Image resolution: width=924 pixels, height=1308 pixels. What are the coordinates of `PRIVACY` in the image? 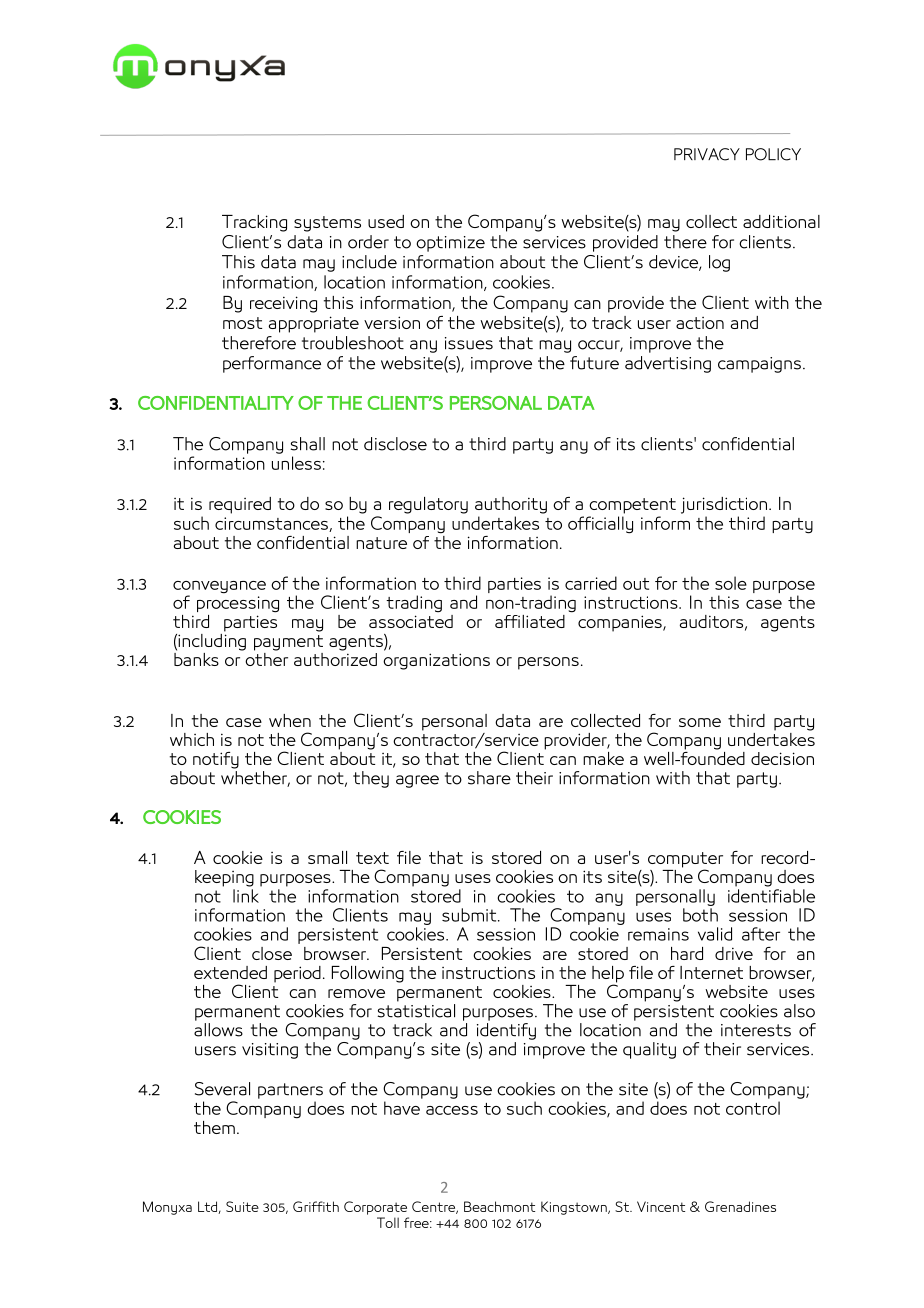 It's located at (707, 154).
